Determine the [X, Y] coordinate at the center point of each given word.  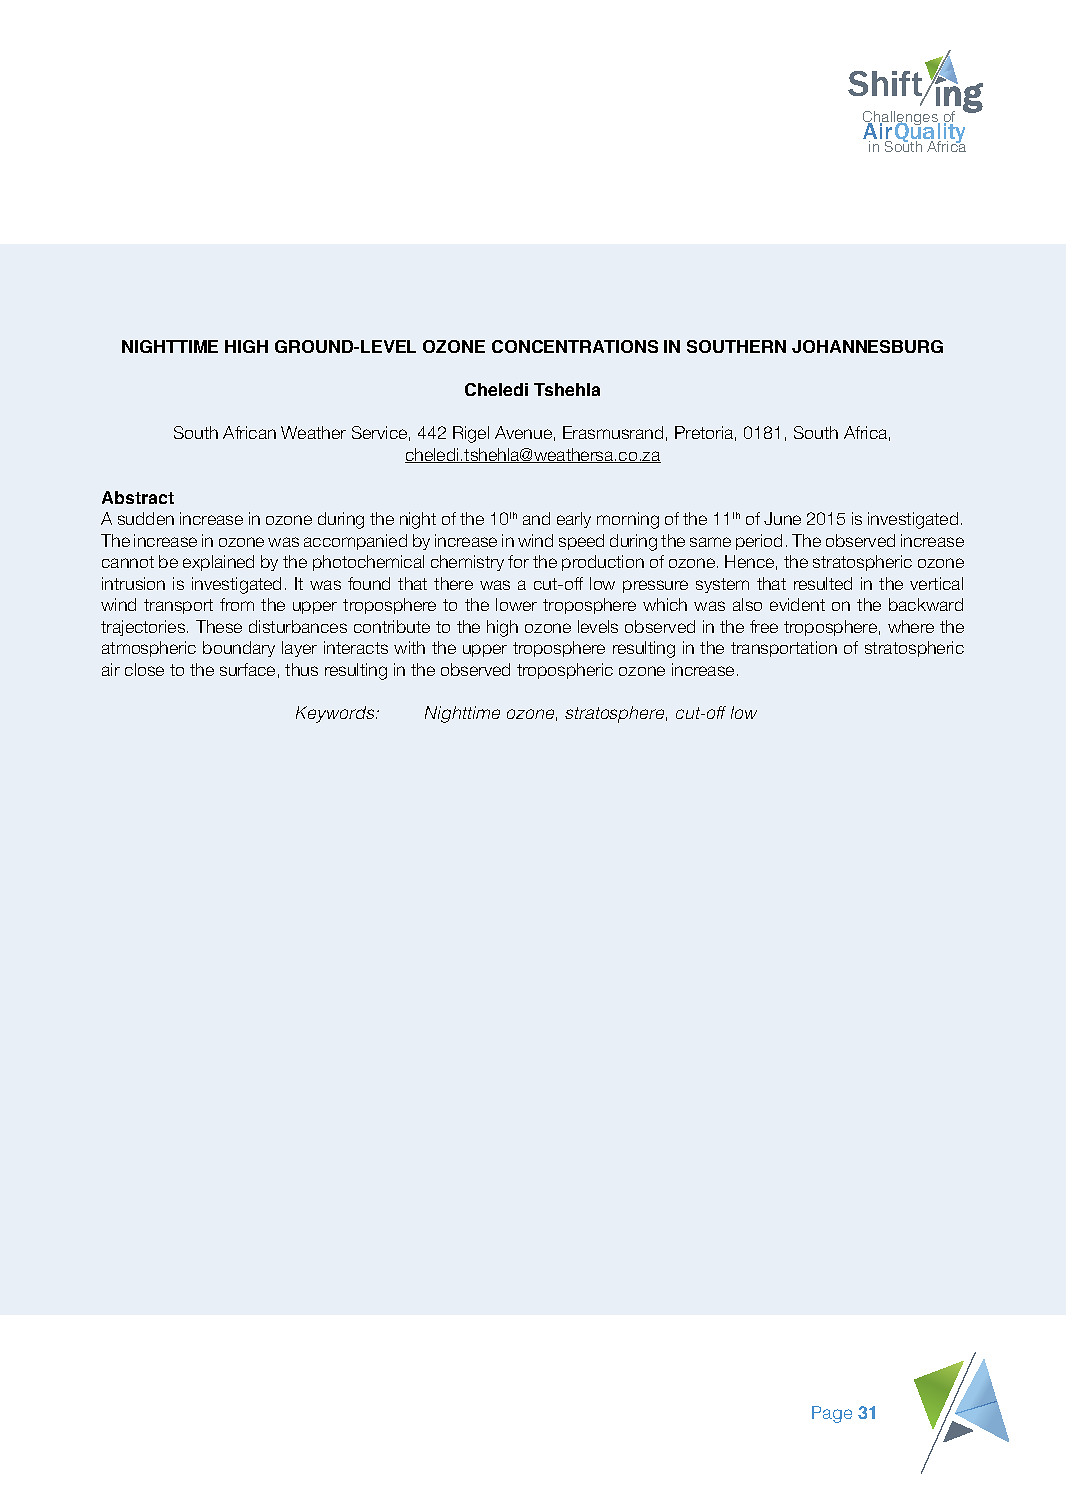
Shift [886, 85]
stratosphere [616, 714]
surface [247, 669]
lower [516, 604]
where [911, 626]
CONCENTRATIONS [575, 346]
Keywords [336, 714]
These [219, 626]
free [764, 626]
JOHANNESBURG [867, 346]
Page [832, 1414]
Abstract [138, 497]
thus [301, 669]
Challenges [901, 119]
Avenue [523, 432]
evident [797, 604]
